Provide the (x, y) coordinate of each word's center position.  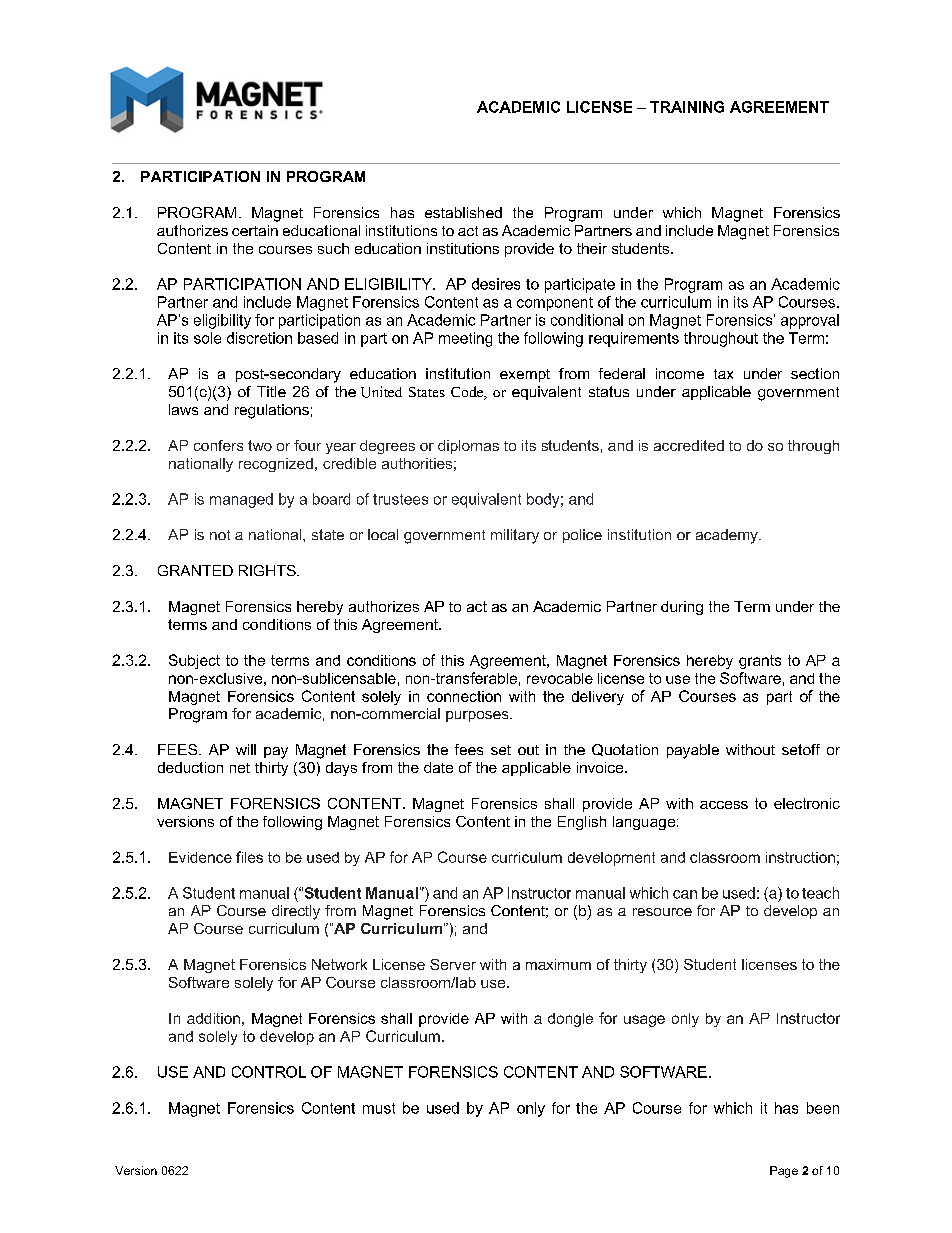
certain (255, 230)
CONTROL (269, 1072)
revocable (560, 678)
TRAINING (687, 107)
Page (784, 1172)
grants (760, 662)
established (463, 212)
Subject (194, 661)
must (379, 1108)
